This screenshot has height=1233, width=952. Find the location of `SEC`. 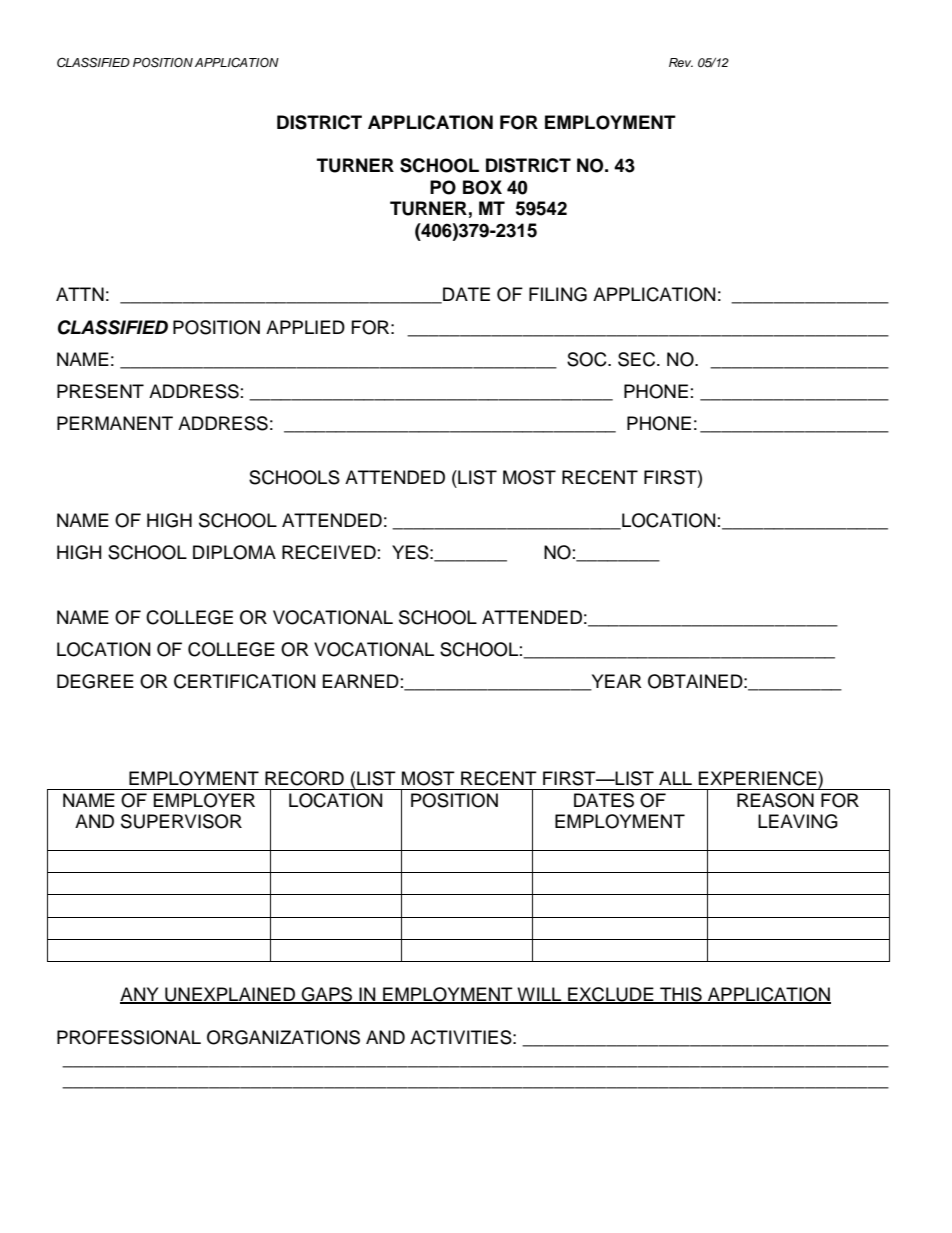

SEC is located at coordinates (638, 359).
